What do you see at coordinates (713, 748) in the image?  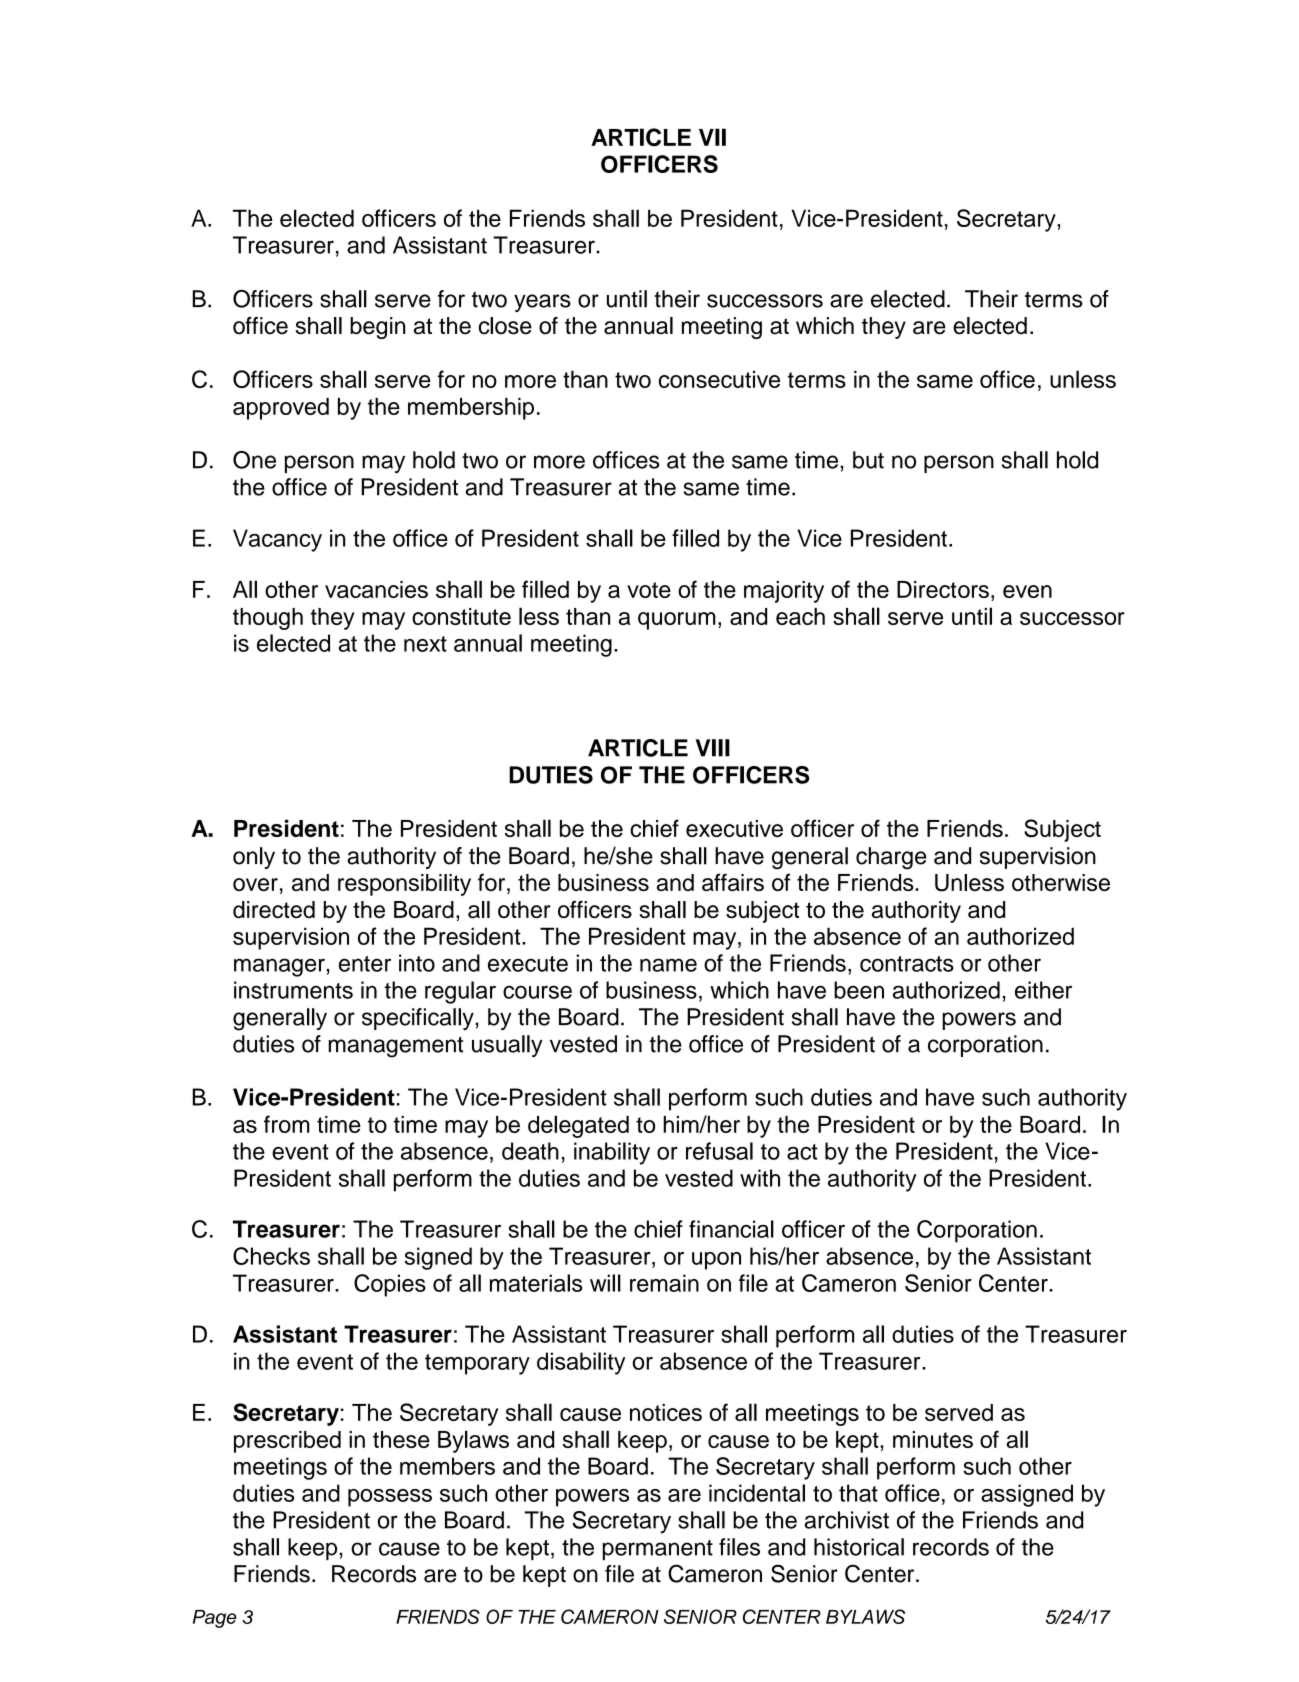 I see `VIII` at bounding box center [713, 748].
